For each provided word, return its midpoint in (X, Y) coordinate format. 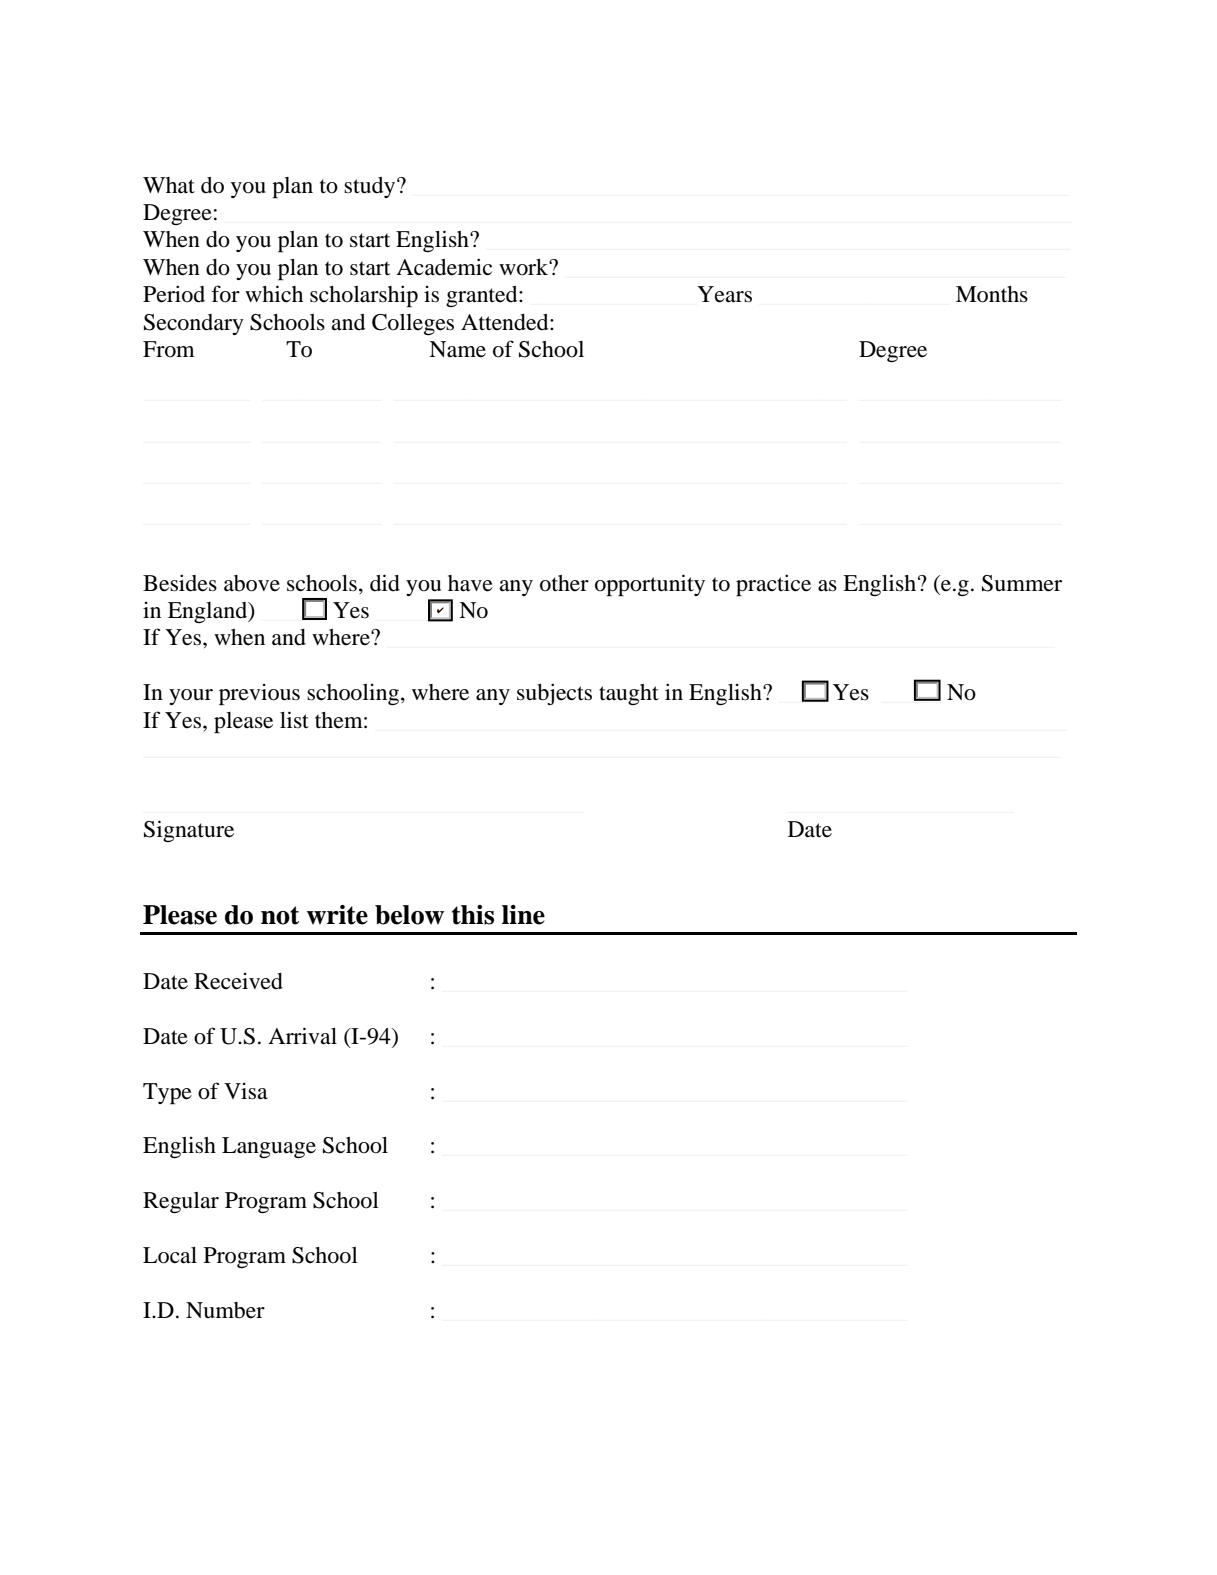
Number (225, 1310)
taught (629, 694)
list (294, 720)
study (371, 187)
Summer (1022, 583)
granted (483, 296)
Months (992, 294)
